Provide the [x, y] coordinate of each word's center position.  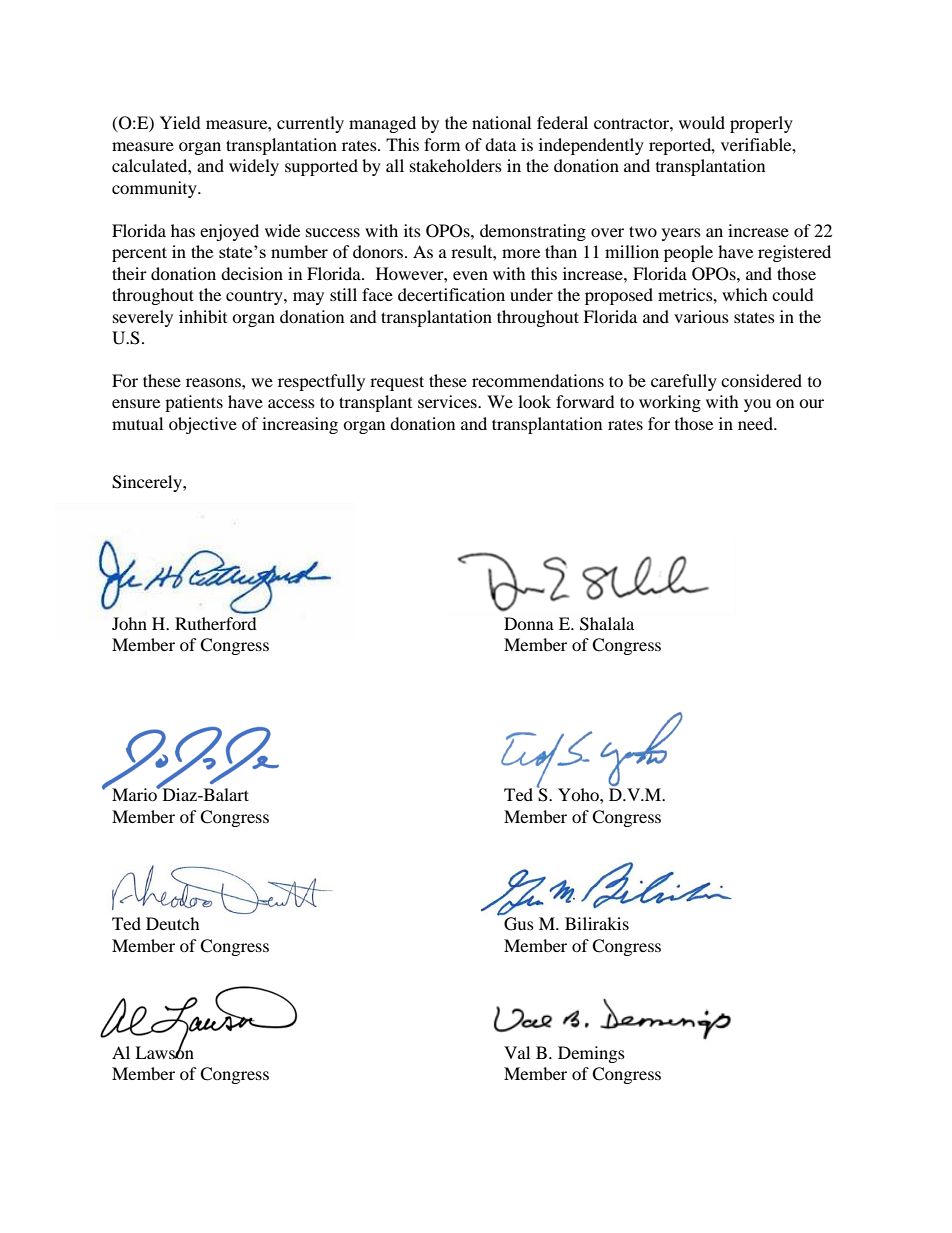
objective [203, 425]
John [129, 623]
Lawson [164, 1051]
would [702, 122]
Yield [180, 122]
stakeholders [456, 165]
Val [517, 1052]
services [448, 401]
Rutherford [216, 623]
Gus [519, 924]
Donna [529, 623]
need [756, 423]
